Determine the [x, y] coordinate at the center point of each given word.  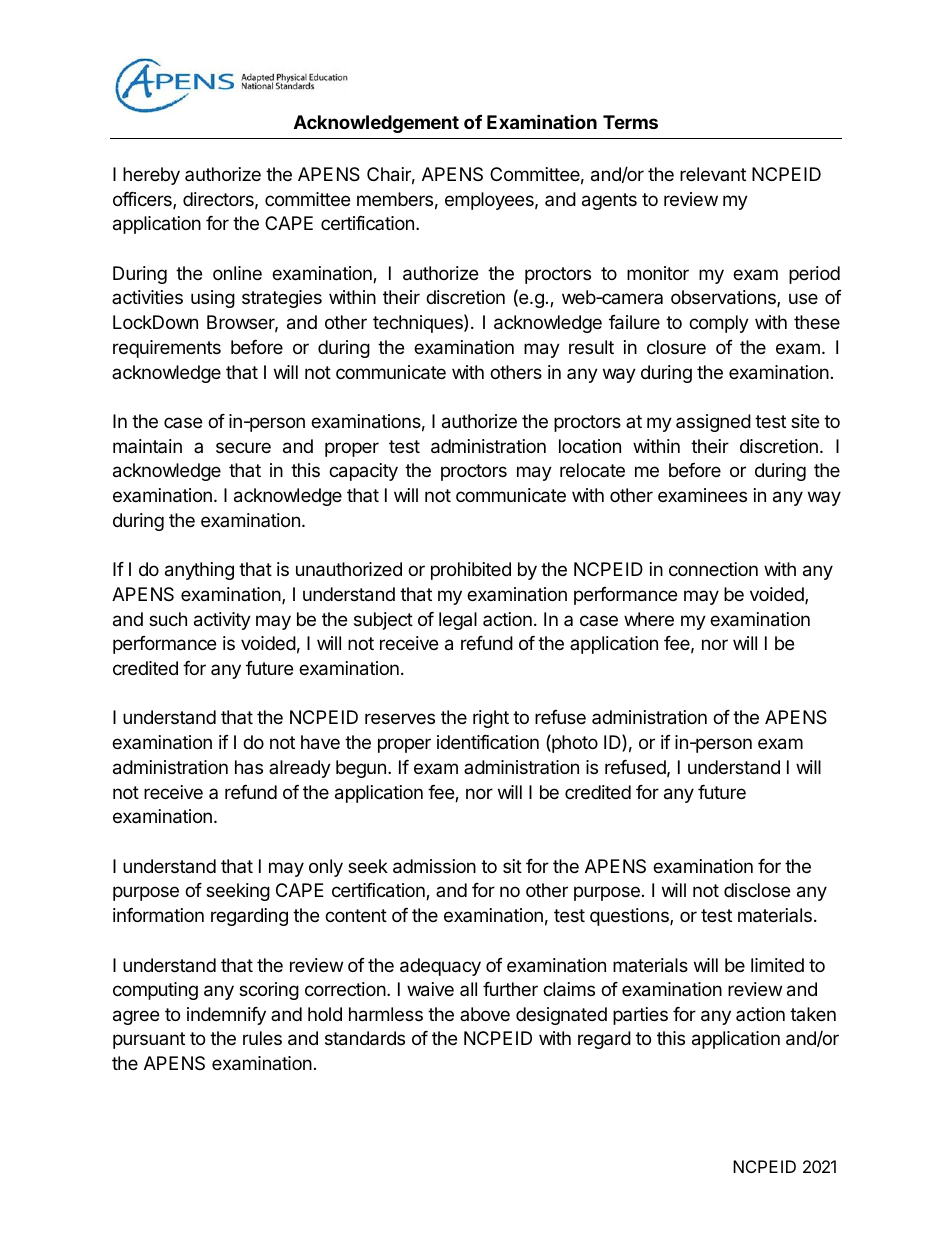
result [591, 347]
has [249, 767]
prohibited [471, 571]
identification [488, 742]
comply [719, 324]
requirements [167, 349]
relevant [713, 174]
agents [609, 201]
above [485, 1014]
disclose [757, 890]
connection [713, 569]
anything [199, 571]
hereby [151, 176]
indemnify [226, 1016]
